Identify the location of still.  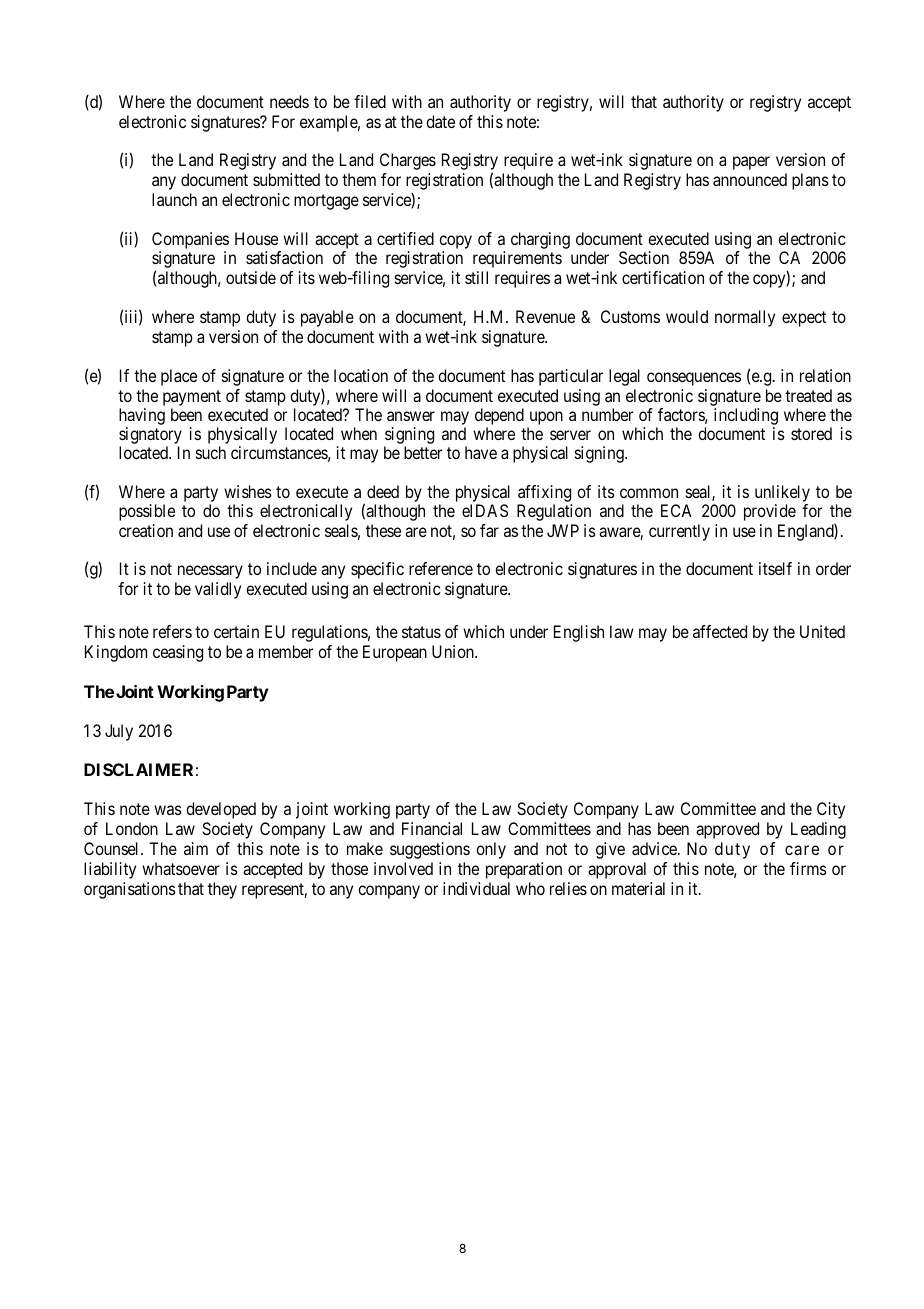
(476, 277).
